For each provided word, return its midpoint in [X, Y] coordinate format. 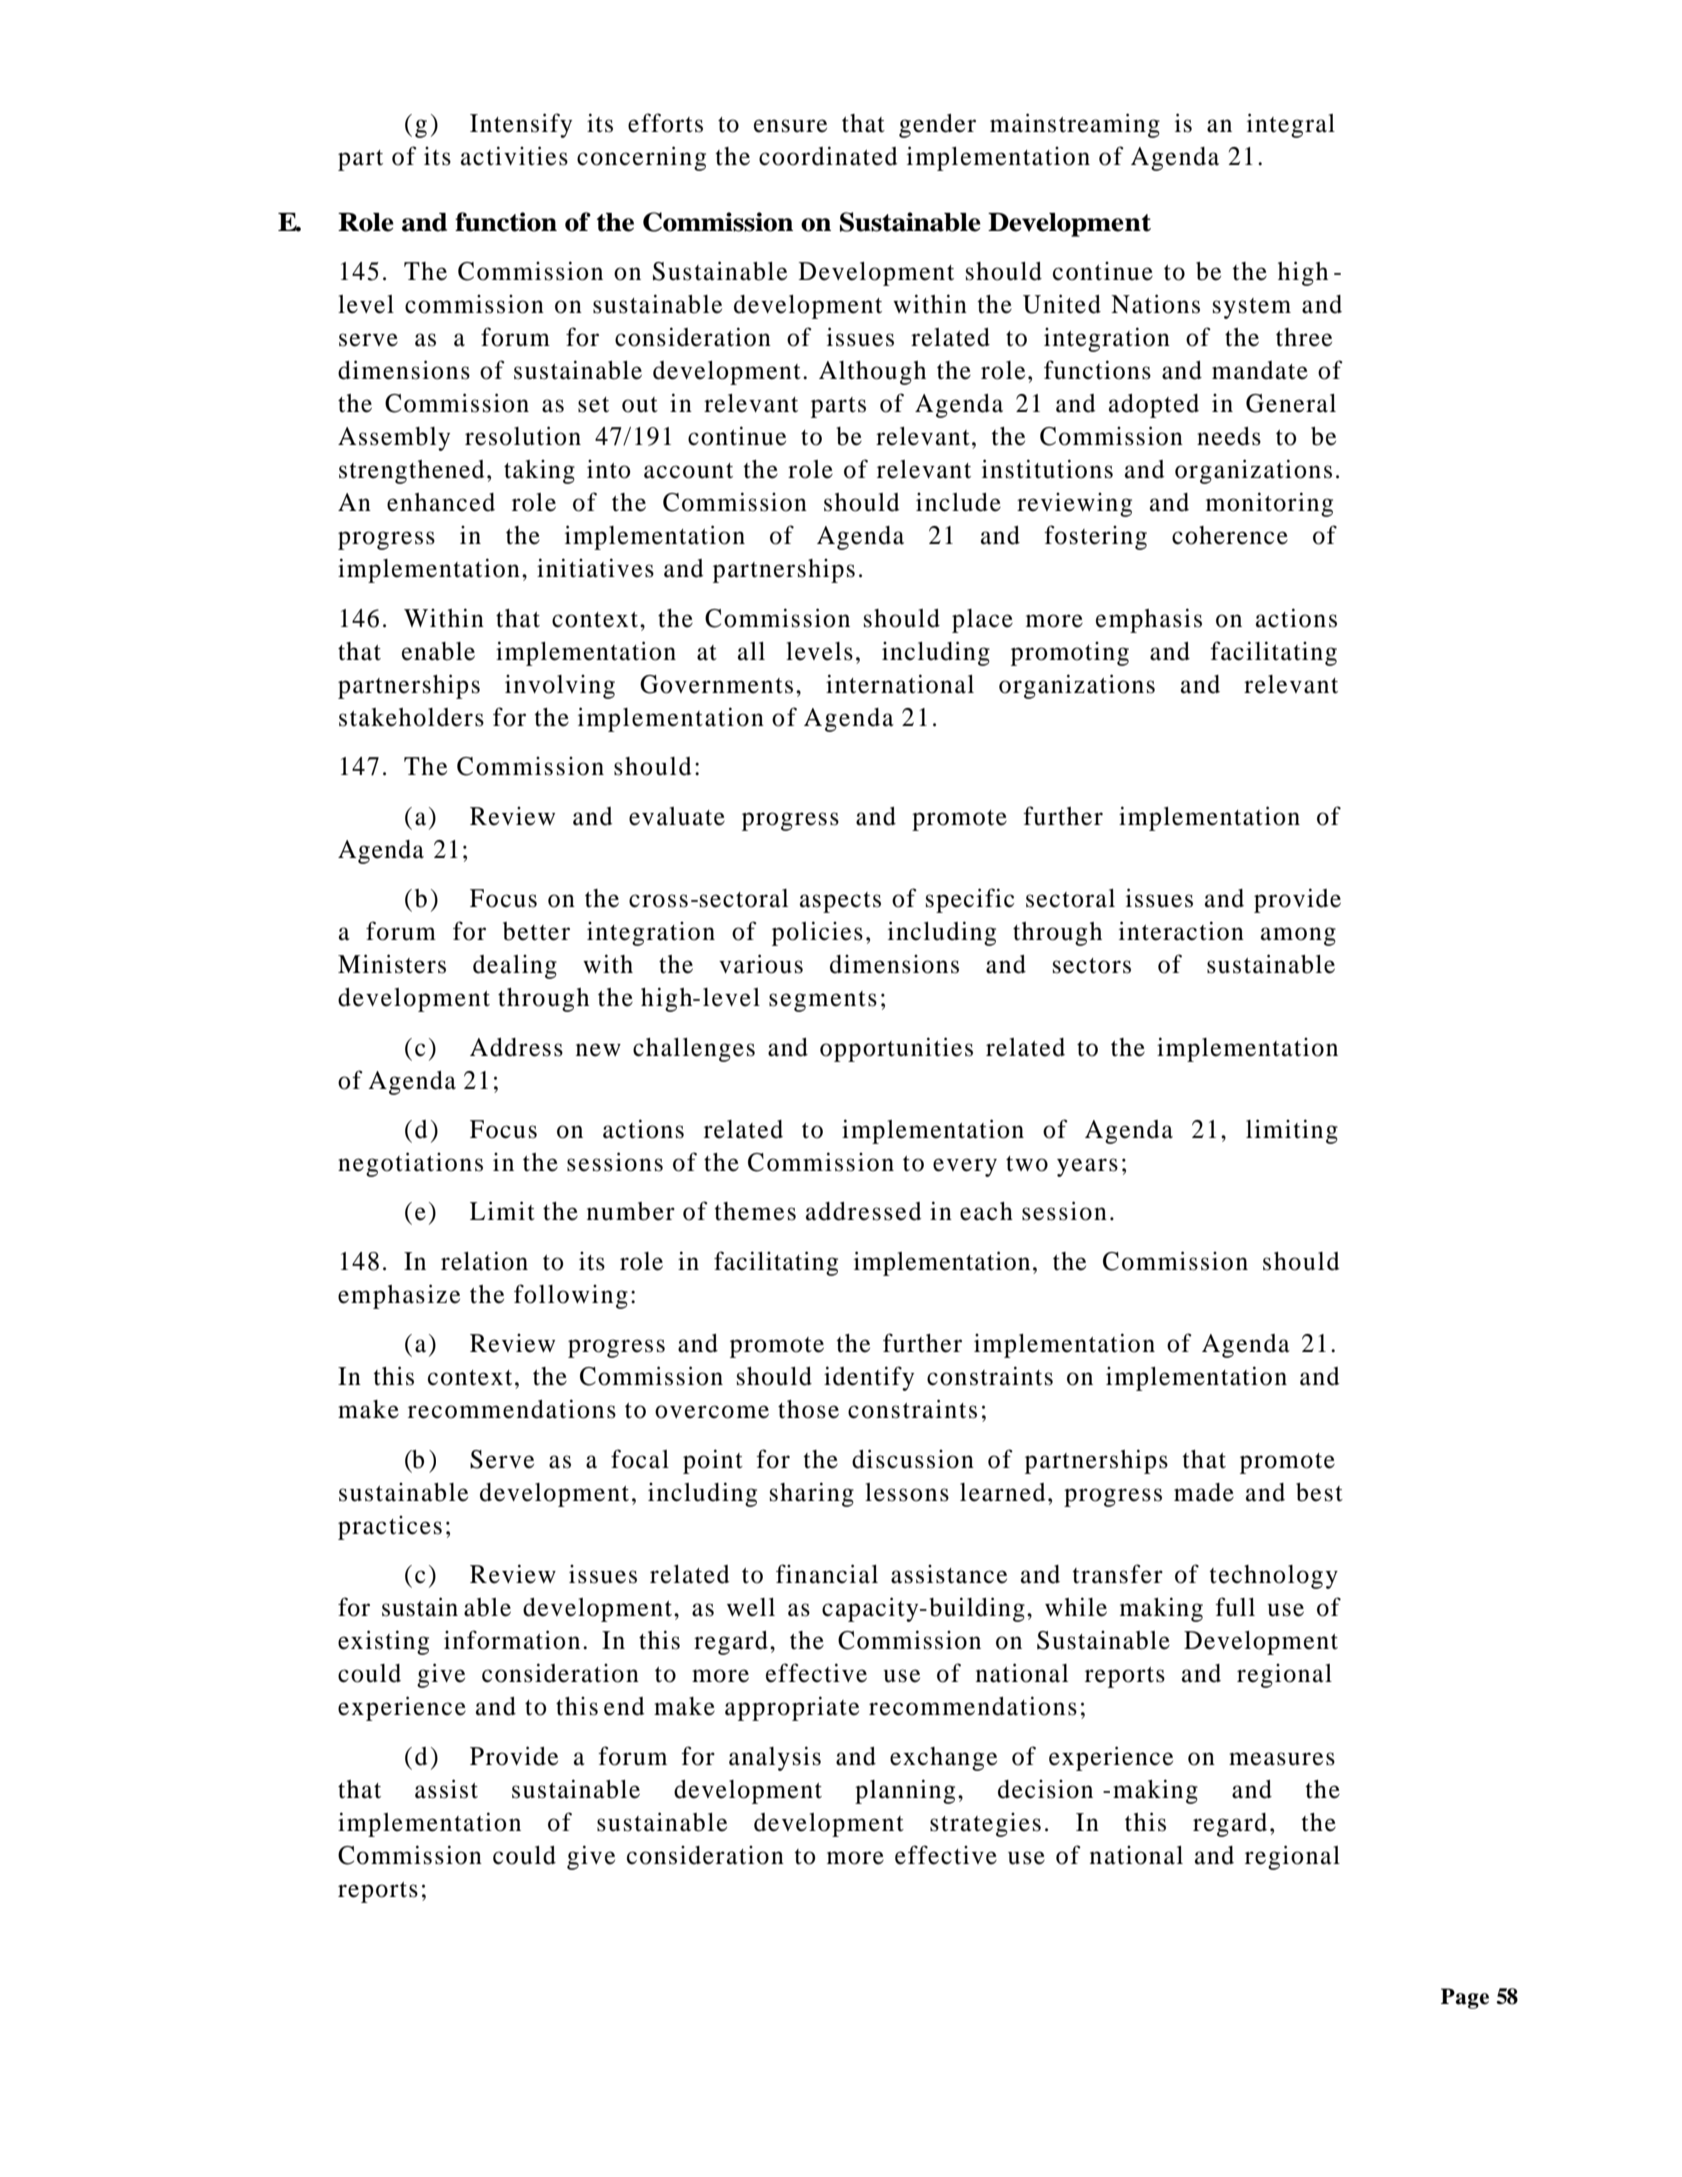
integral [1291, 125]
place [982, 621]
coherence [1230, 535]
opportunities [896, 1049]
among [1298, 936]
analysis [775, 1758]
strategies [985, 1825]
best [1319, 1492]
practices [390, 1528]
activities [514, 156]
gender [937, 126]
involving [560, 687]
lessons [907, 1492]
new [598, 1050]
